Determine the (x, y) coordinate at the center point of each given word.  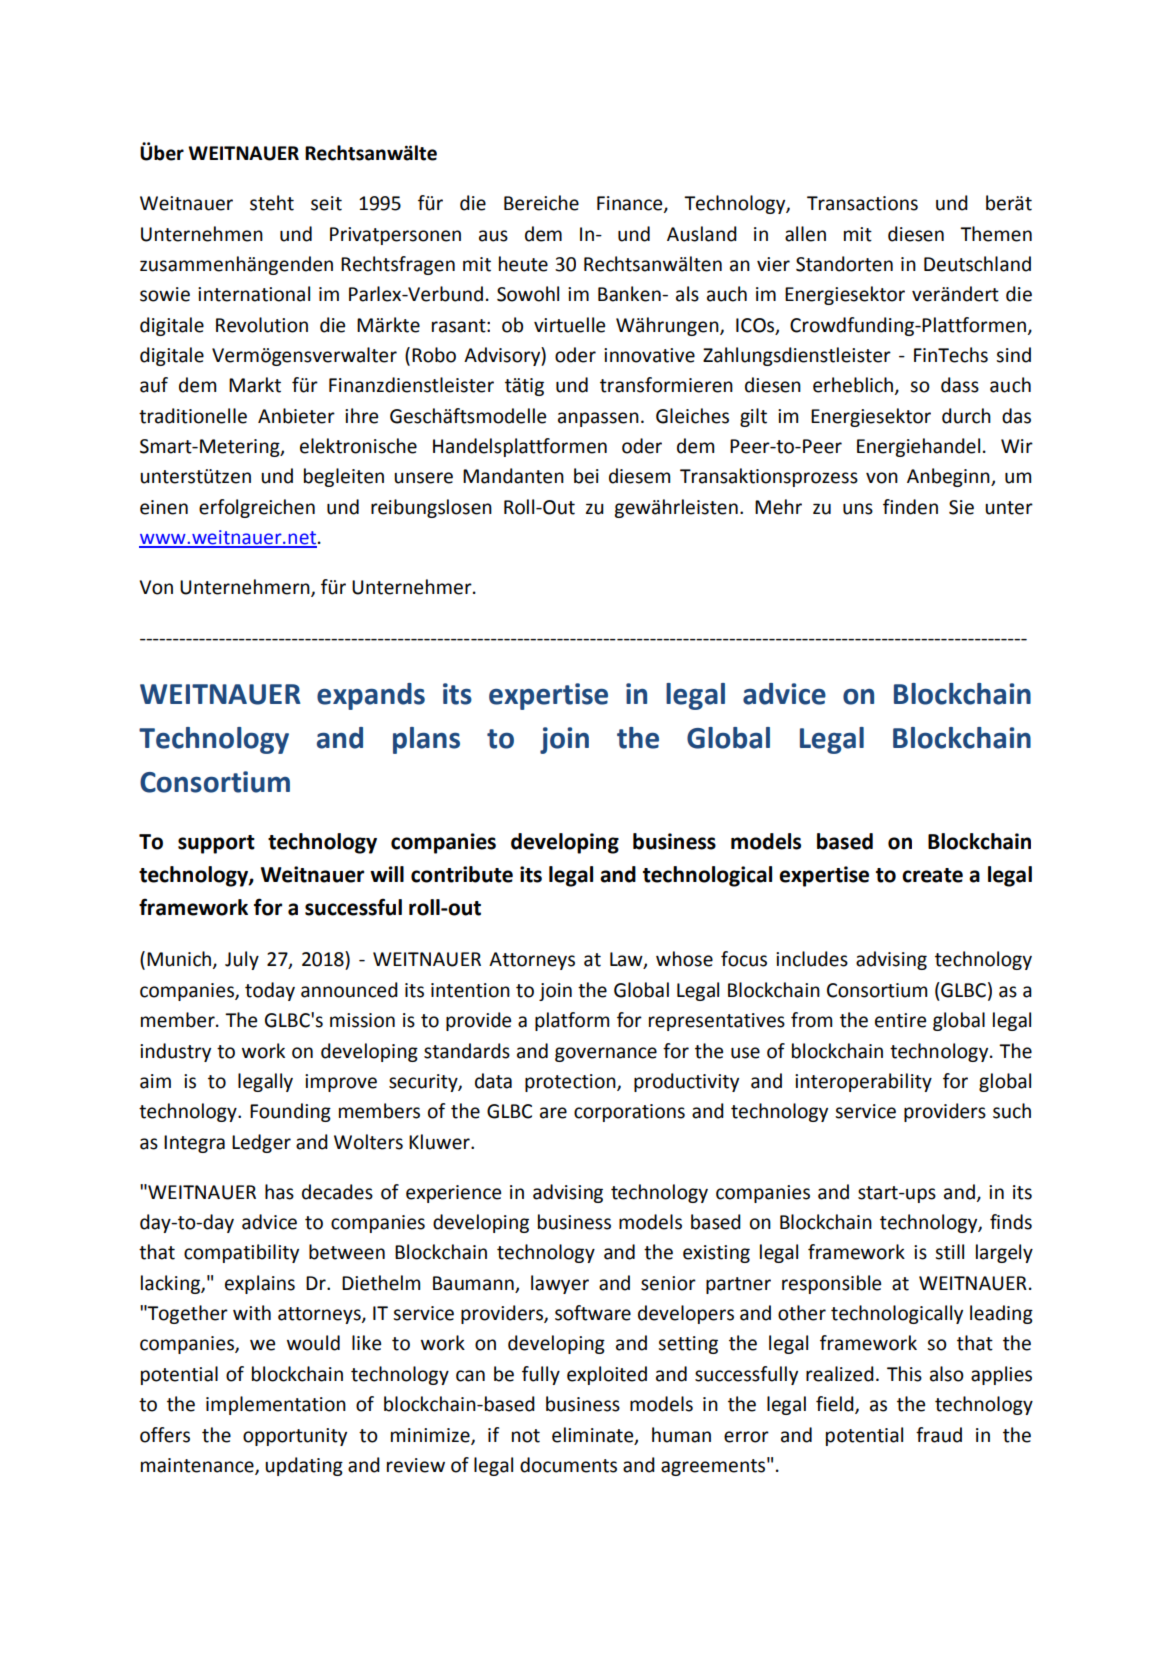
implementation (276, 1405)
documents (568, 1465)
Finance (631, 204)
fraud (939, 1435)
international (254, 294)
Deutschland (977, 264)
